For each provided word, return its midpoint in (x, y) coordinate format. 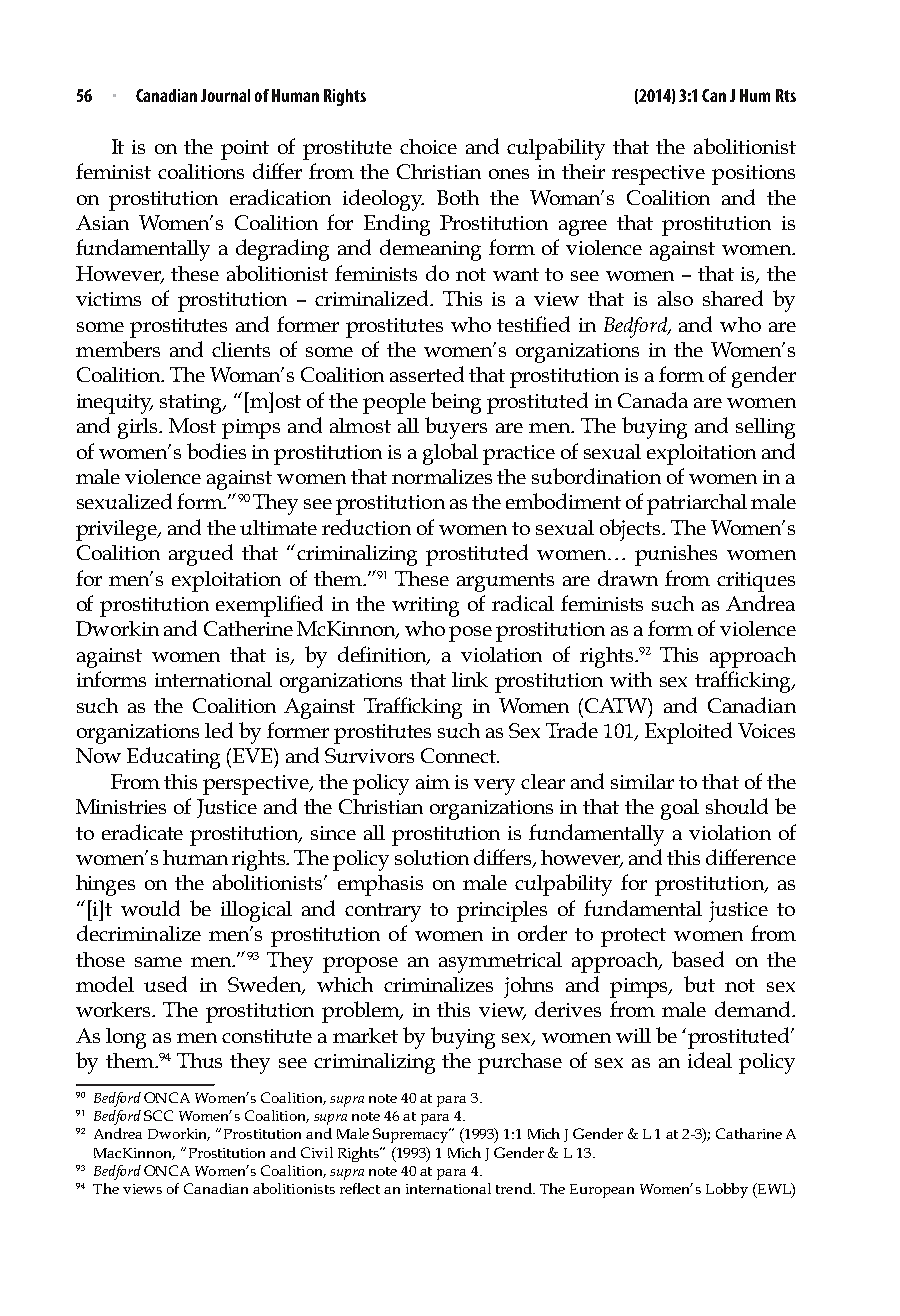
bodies (216, 451)
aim (433, 782)
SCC (158, 1115)
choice (428, 146)
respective (658, 175)
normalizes (442, 476)
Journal (225, 95)
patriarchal (697, 504)
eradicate (142, 832)
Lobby (727, 1190)
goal (680, 809)
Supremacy (412, 1135)
